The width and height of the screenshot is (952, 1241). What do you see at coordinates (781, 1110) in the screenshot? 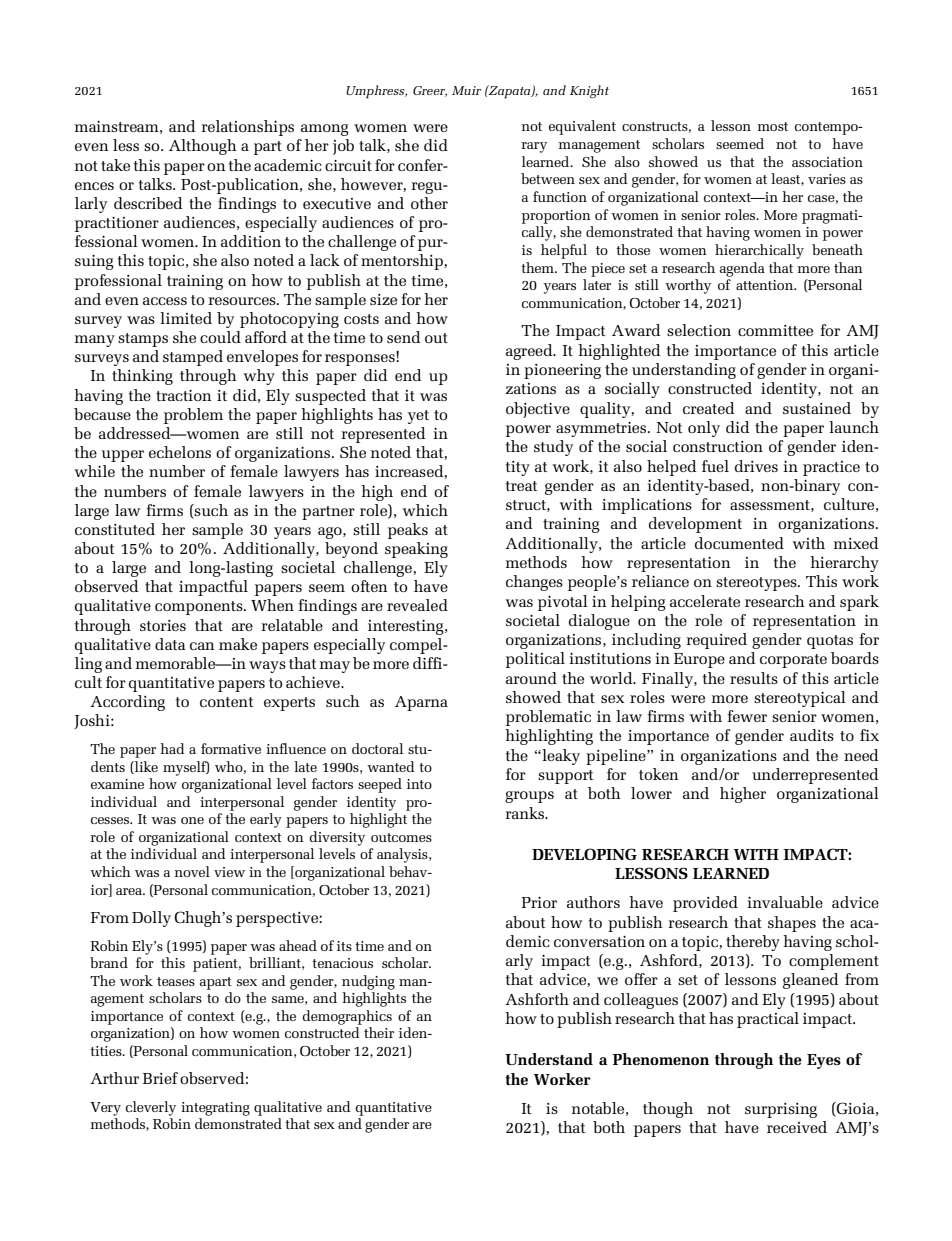
I see `surprising` at bounding box center [781, 1110].
